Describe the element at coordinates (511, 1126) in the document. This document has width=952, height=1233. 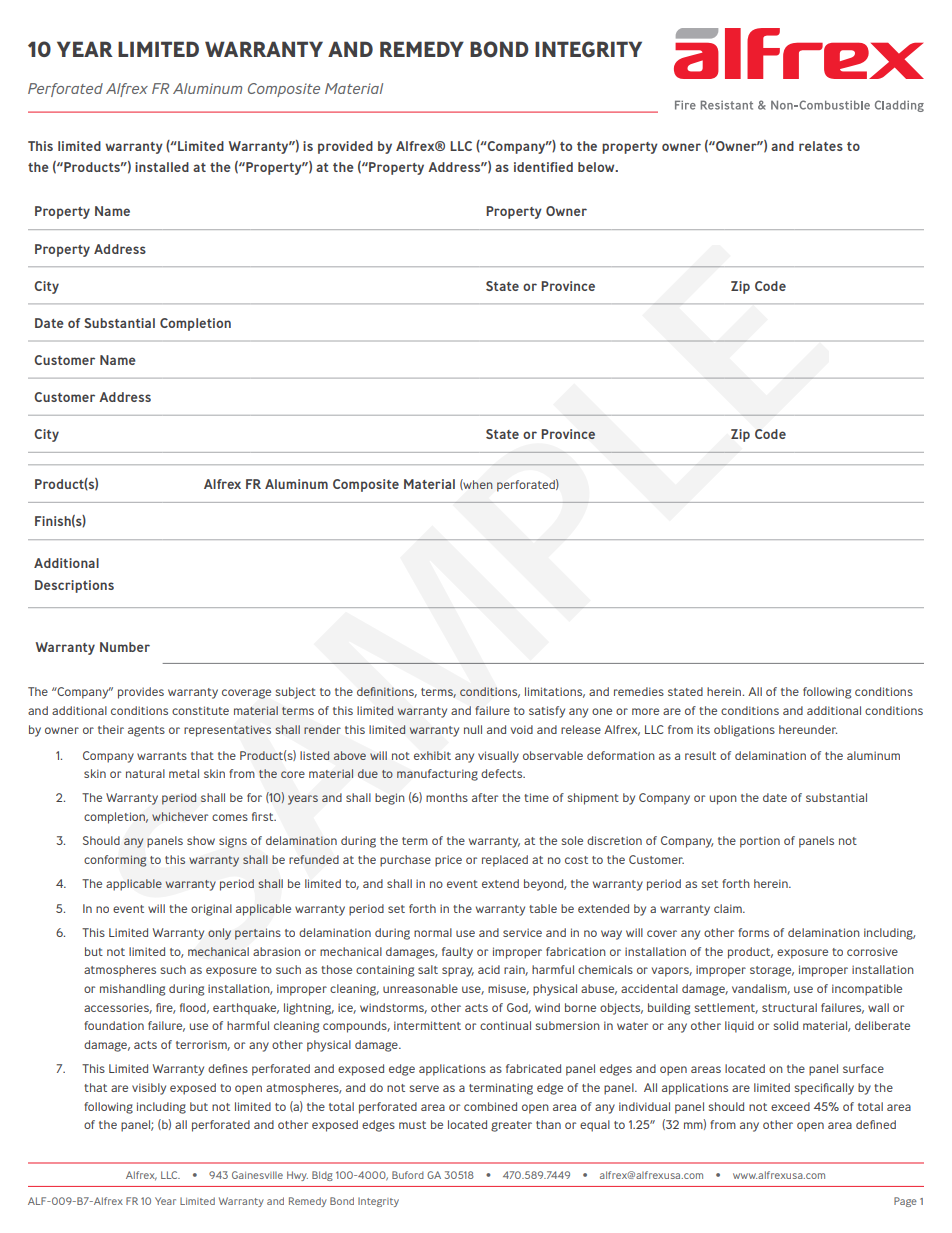
I see `greater` at that location.
